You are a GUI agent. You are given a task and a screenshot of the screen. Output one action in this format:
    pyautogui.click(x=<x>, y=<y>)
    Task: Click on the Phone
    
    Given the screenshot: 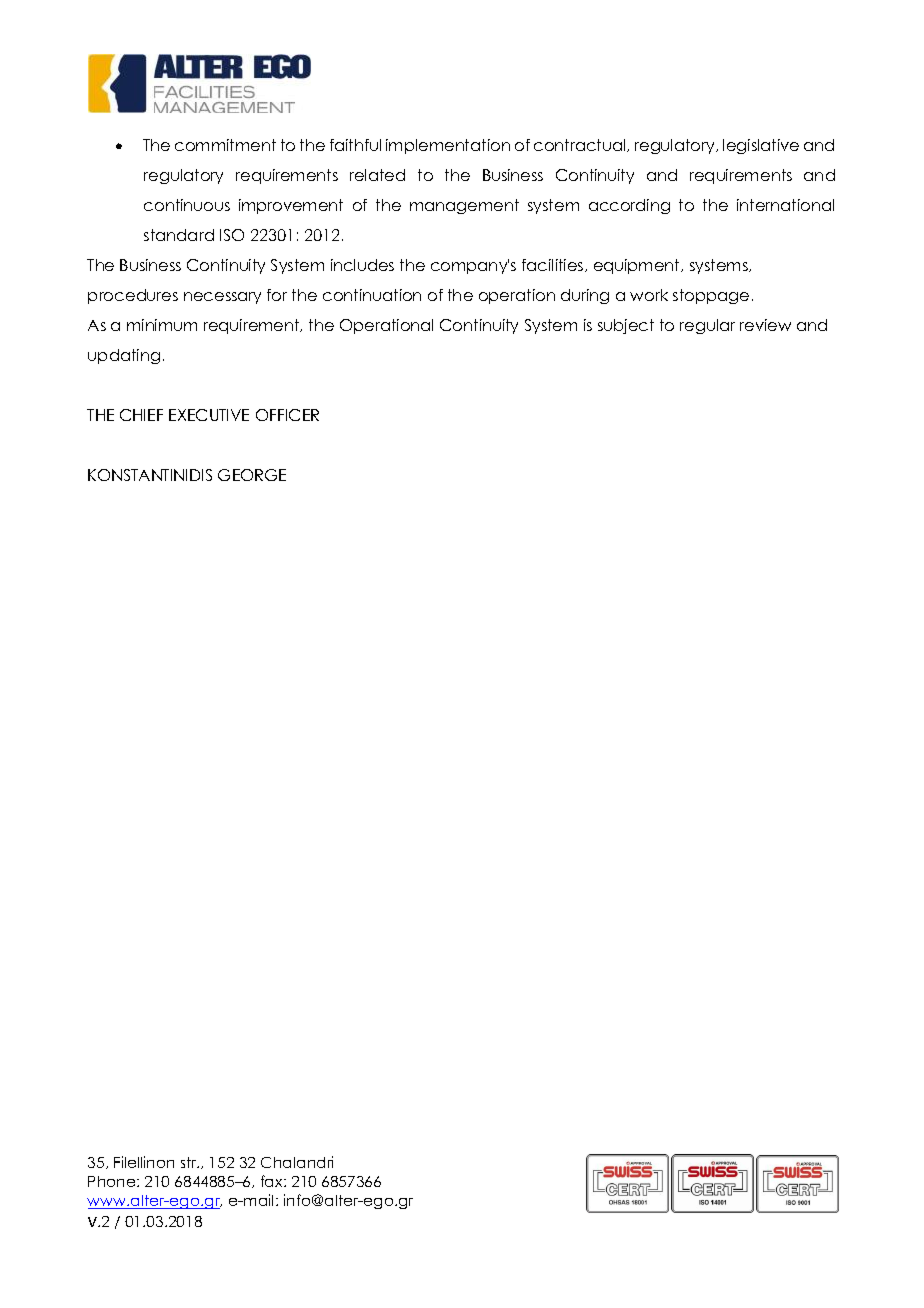 What is the action you would take?
    pyautogui.click(x=113, y=1181)
